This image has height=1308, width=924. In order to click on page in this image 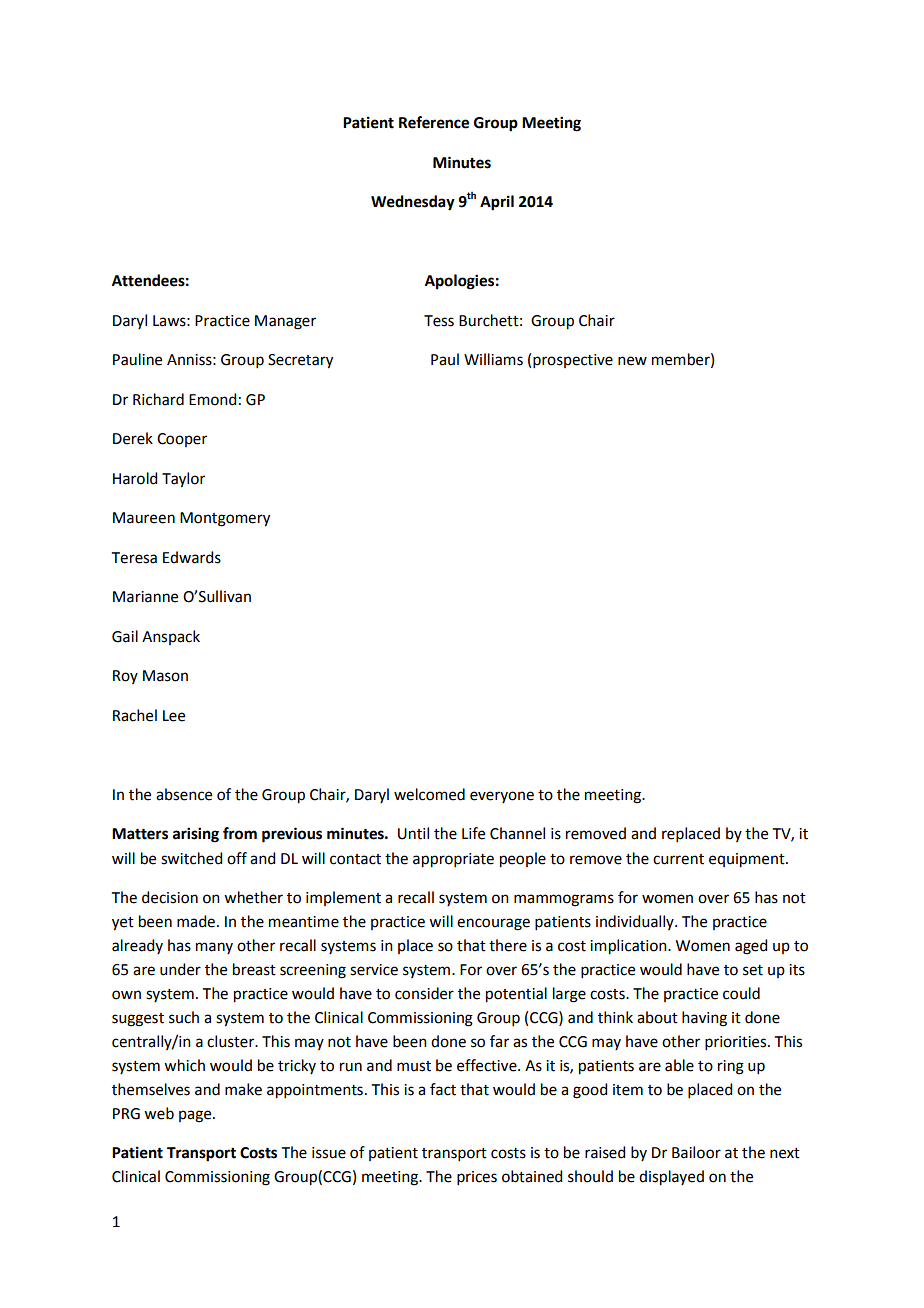, I will do `click(196, 1116)`.
